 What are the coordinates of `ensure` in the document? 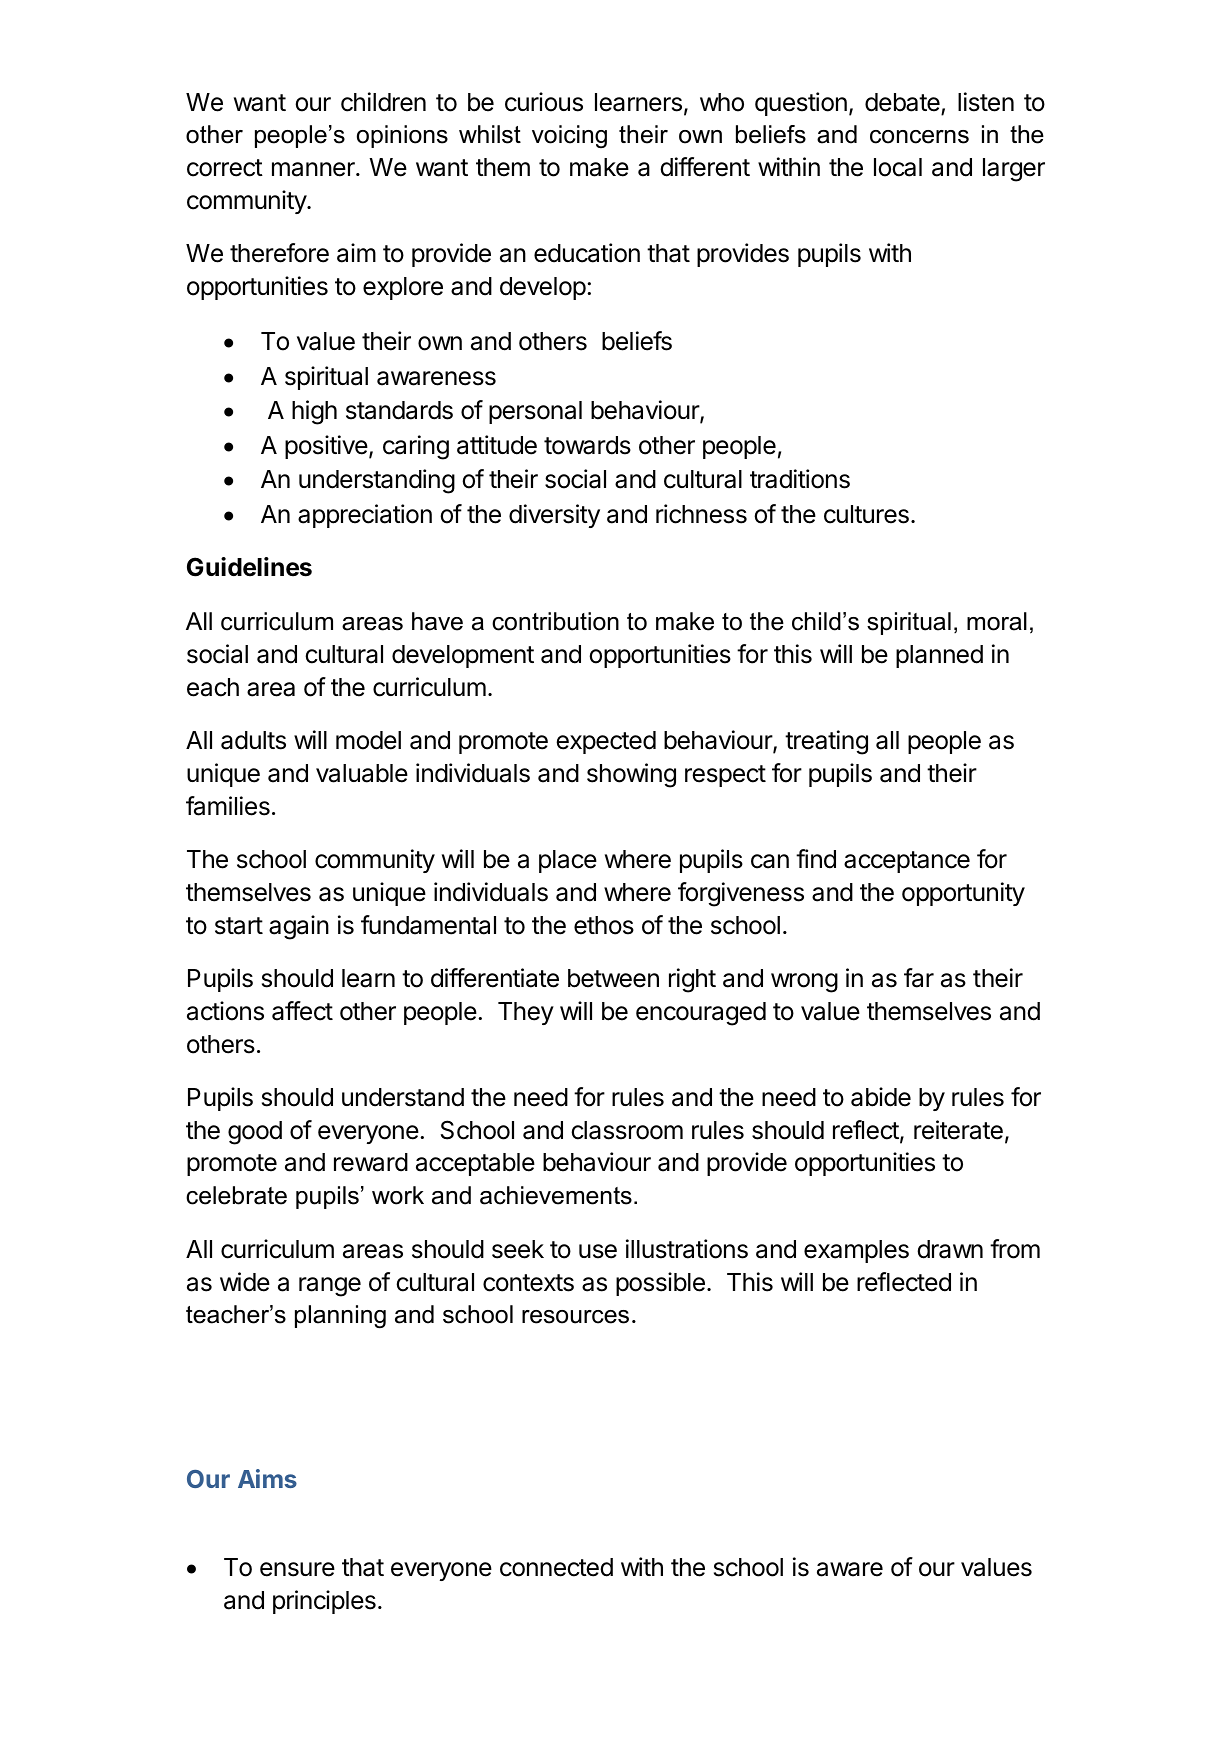 It's located at (297, 1569).
